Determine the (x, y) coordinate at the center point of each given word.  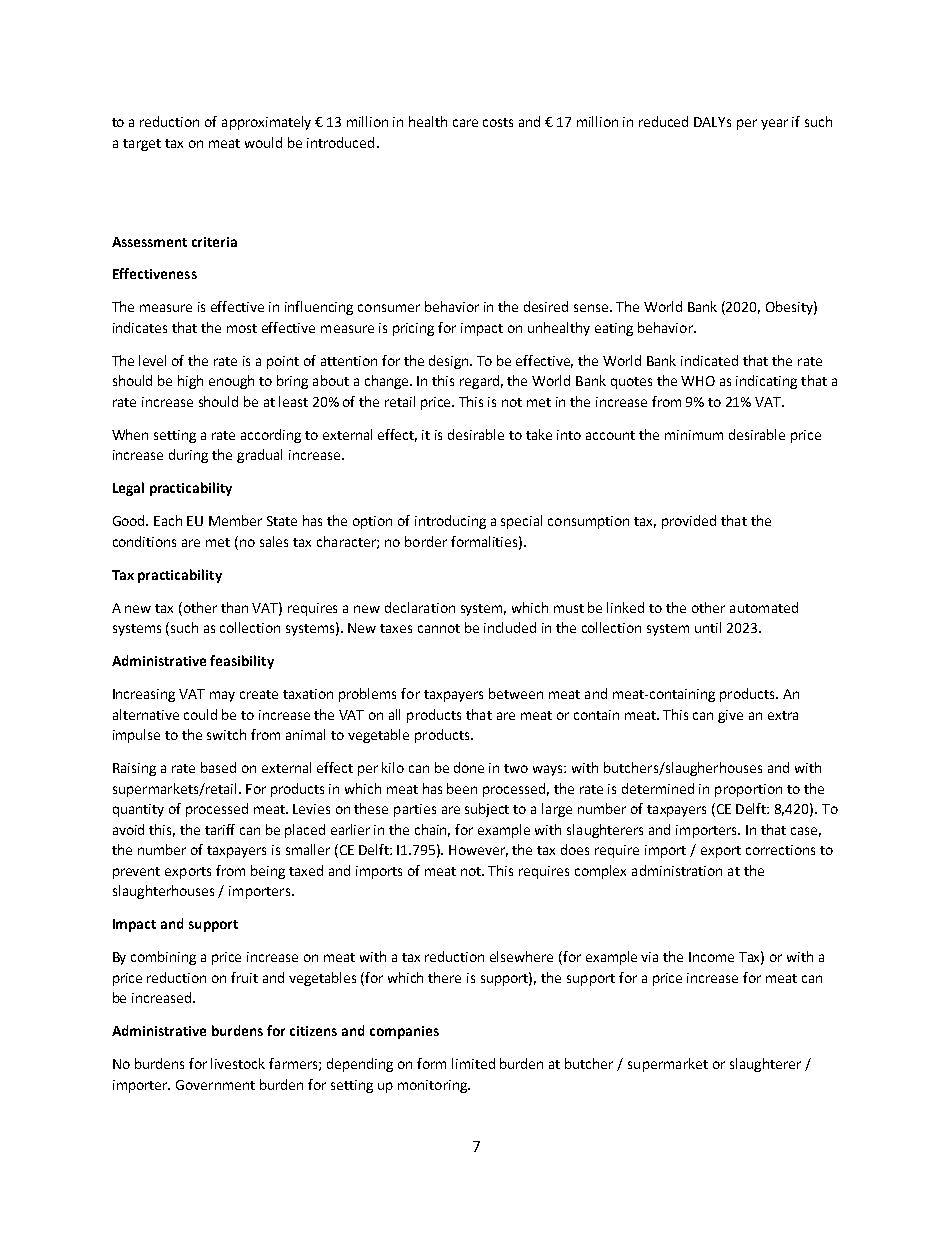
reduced (663, 121)
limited (473, 1063)
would (263, 142)
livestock (238, 1063)
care (465, 123)
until (708, 627)
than (234, 607)
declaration (420, 607)
